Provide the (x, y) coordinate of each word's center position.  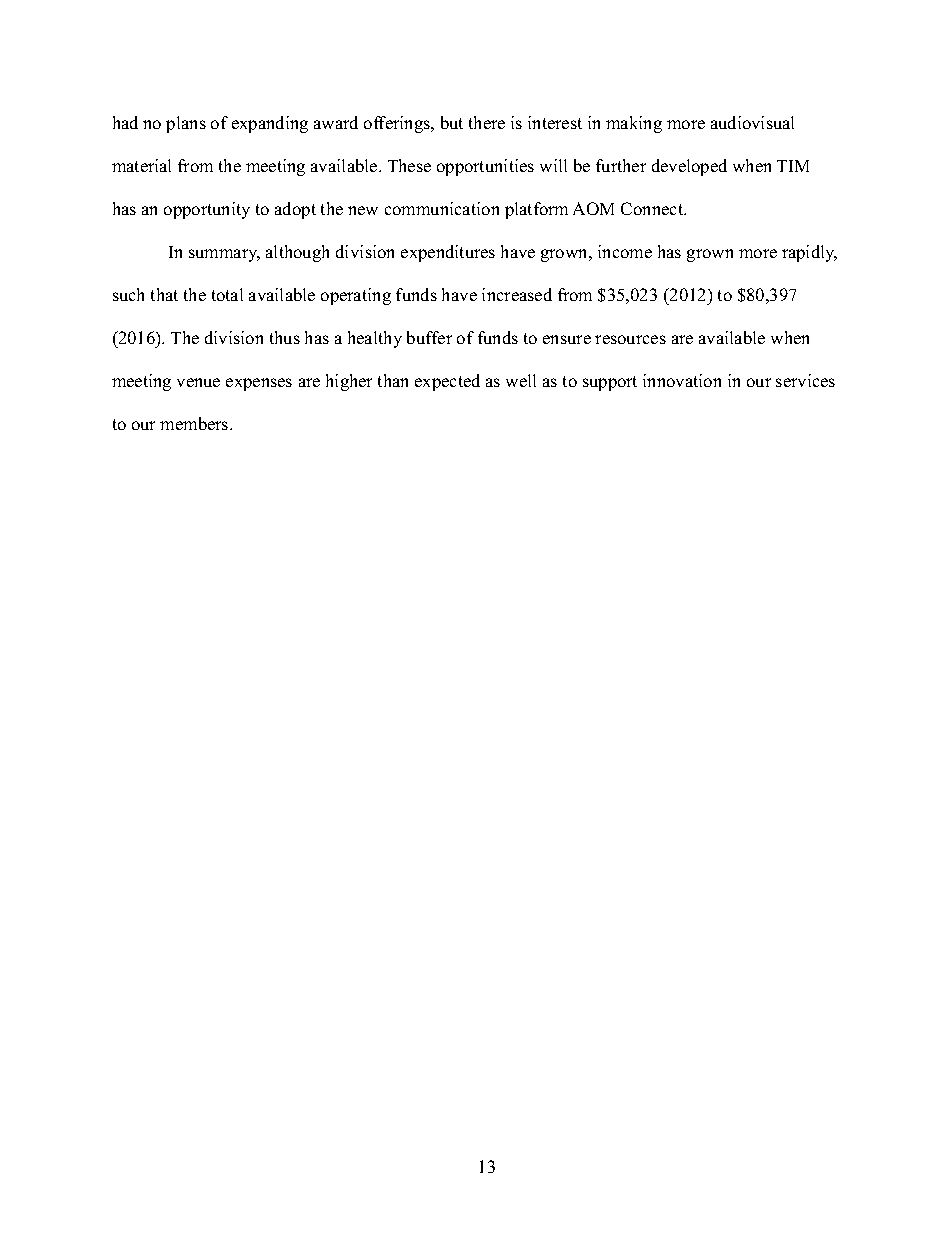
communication (442, 208)
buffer (429, 337)
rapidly (809, 253)
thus (285, 337)
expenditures (448, 253)
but (452, 122)
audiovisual (752, 122)
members (195, 423)
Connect (653, 208)
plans (186, 124)
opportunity (207, 210)
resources (630, 339)
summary (224, 255)
